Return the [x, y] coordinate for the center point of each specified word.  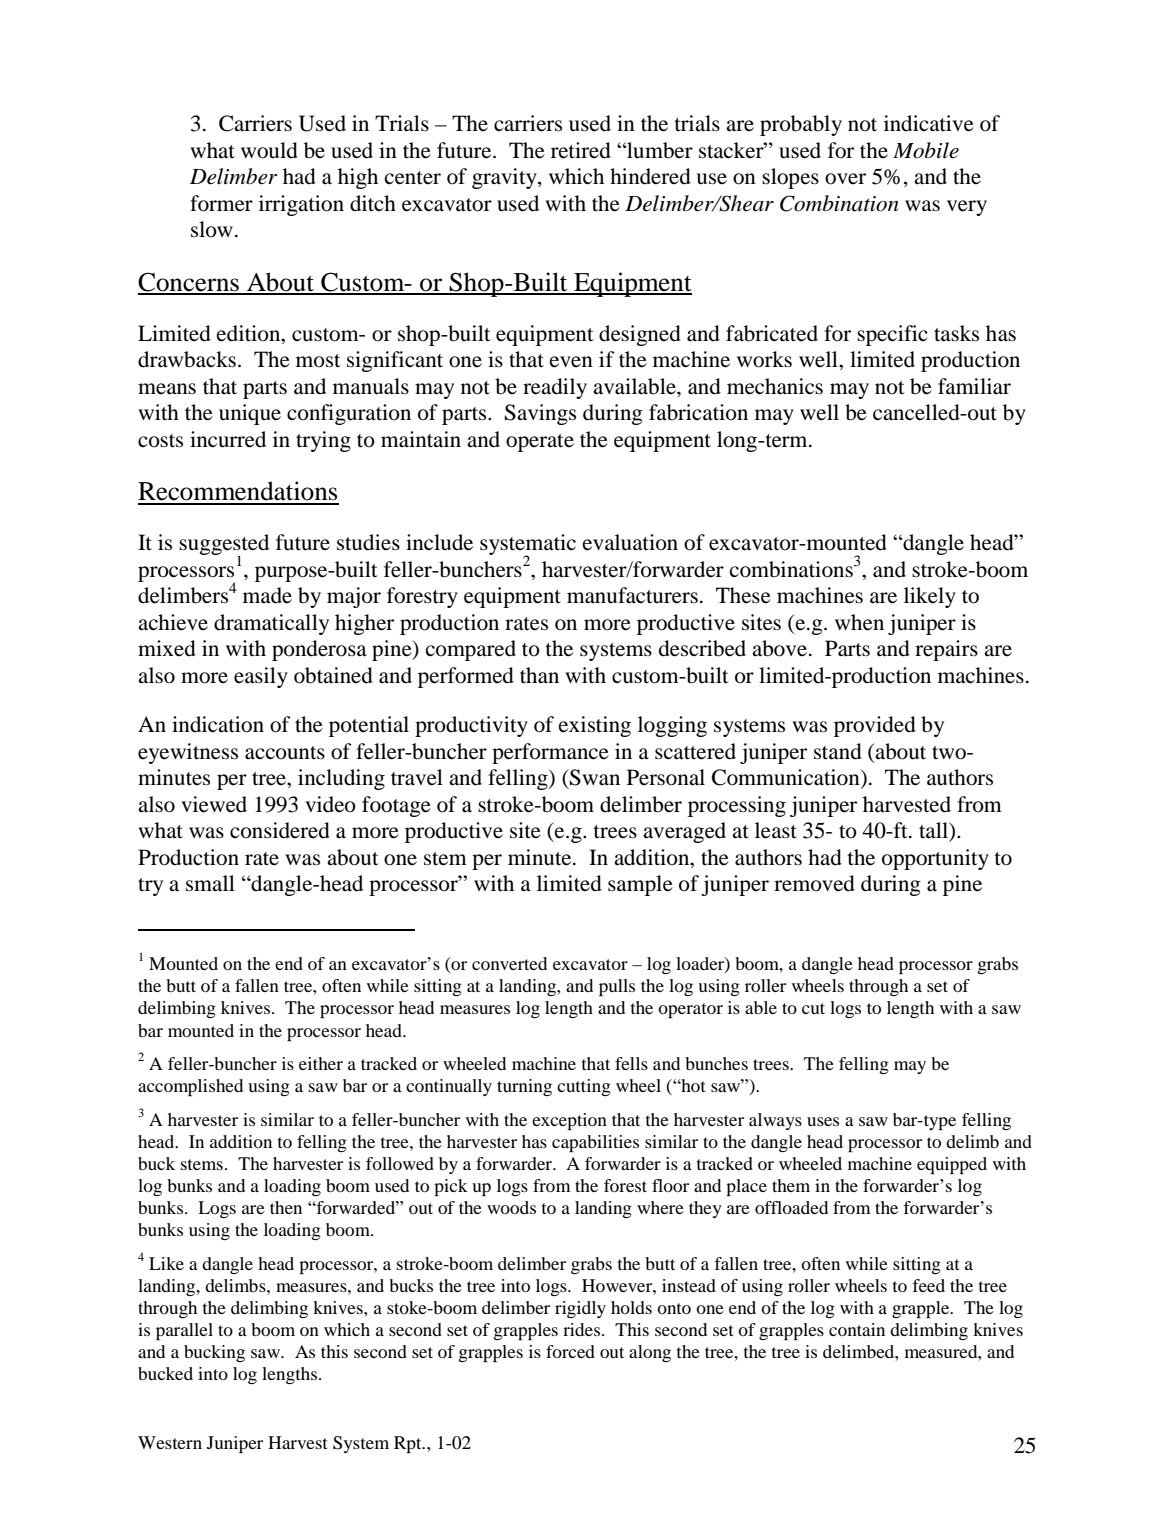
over [845, 179]
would [269, 150]
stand [838, 751]
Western [170, 1442]
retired [581, 150]
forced [570, 1351]
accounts [285, 753]
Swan [594, 777]
